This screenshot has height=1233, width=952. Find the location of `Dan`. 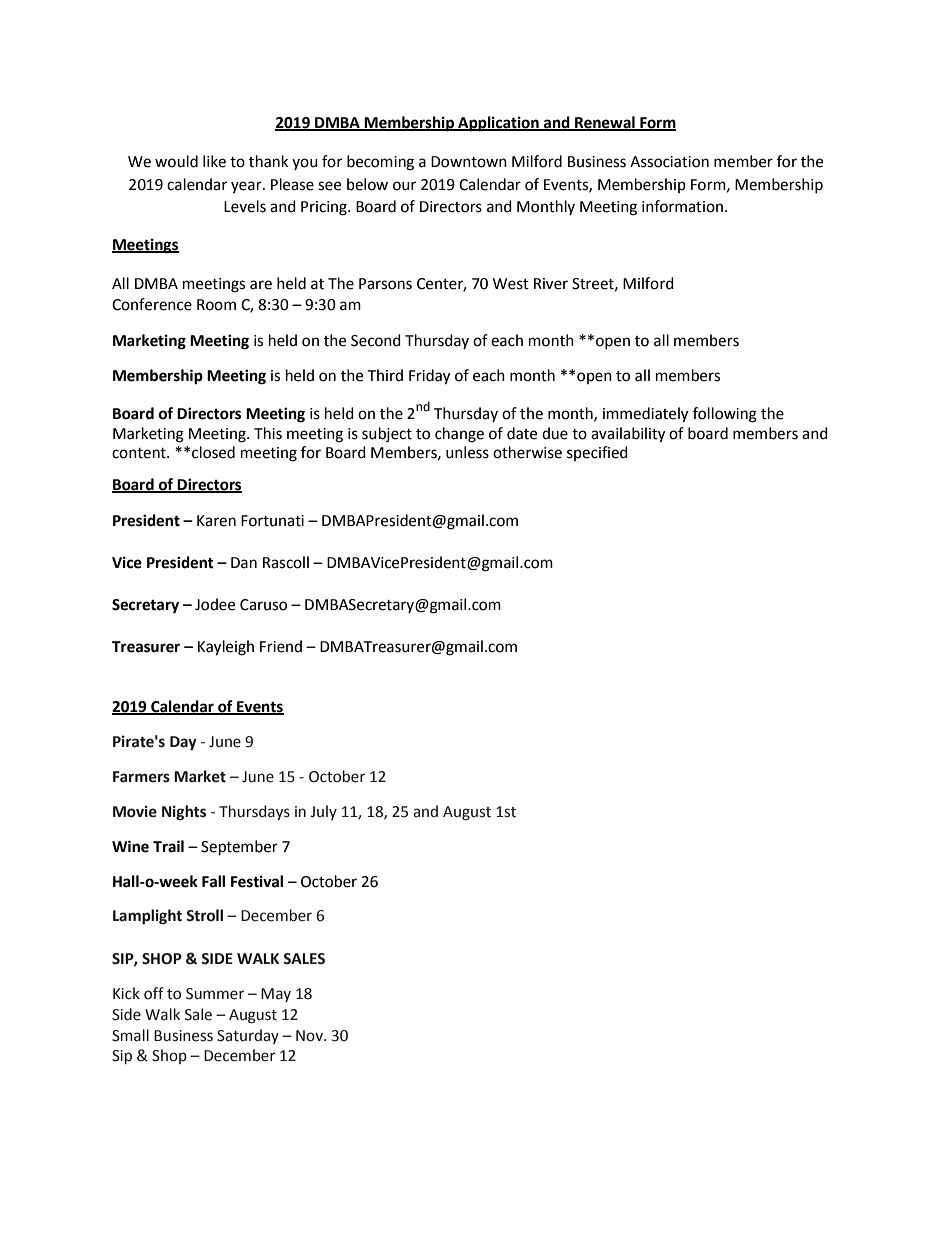

Dan is located at coordinates (244, 563).
